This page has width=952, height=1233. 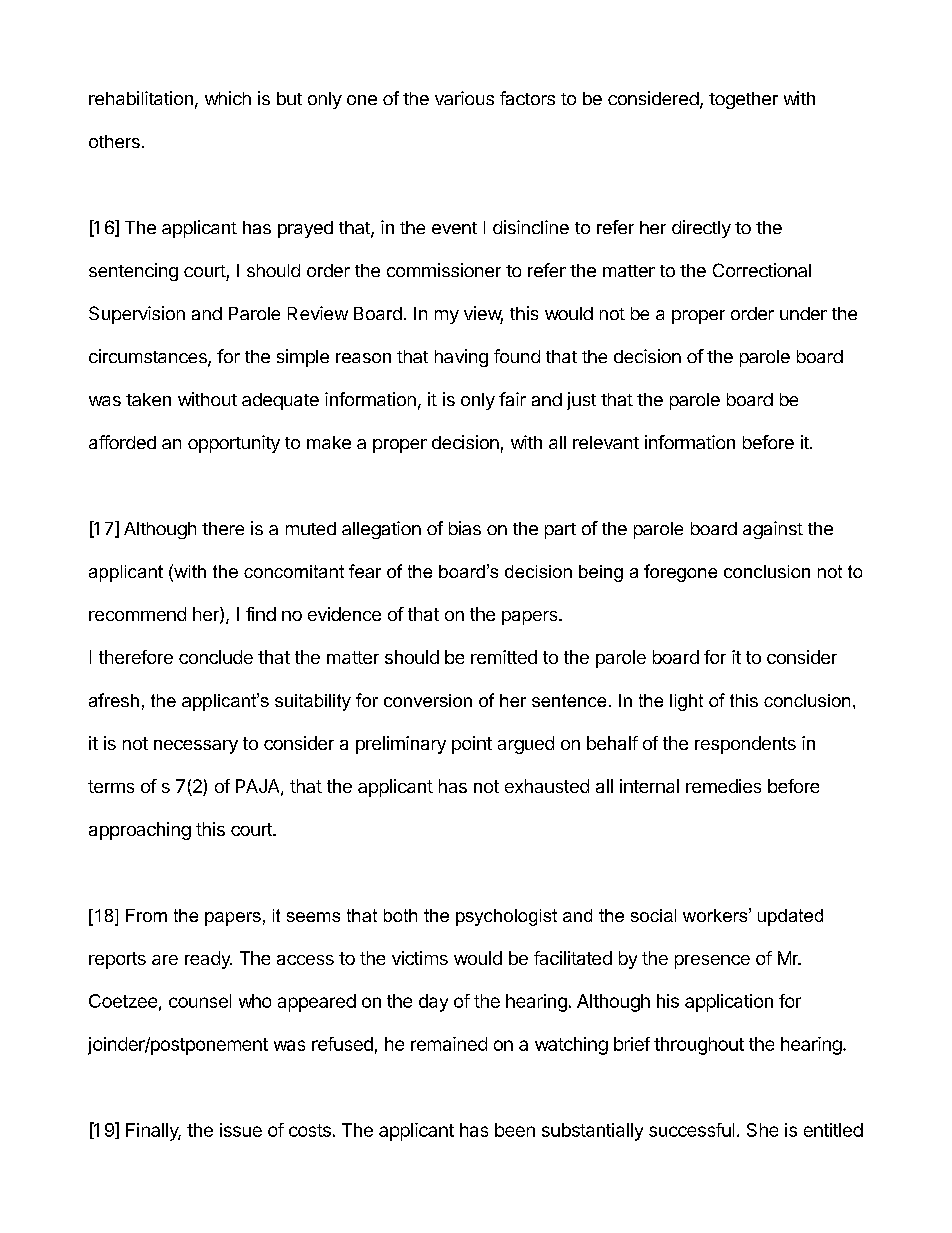 What do you see at coordinates (137, 614) in the page?
I see `recommend` at bounding box center [137, 614].
